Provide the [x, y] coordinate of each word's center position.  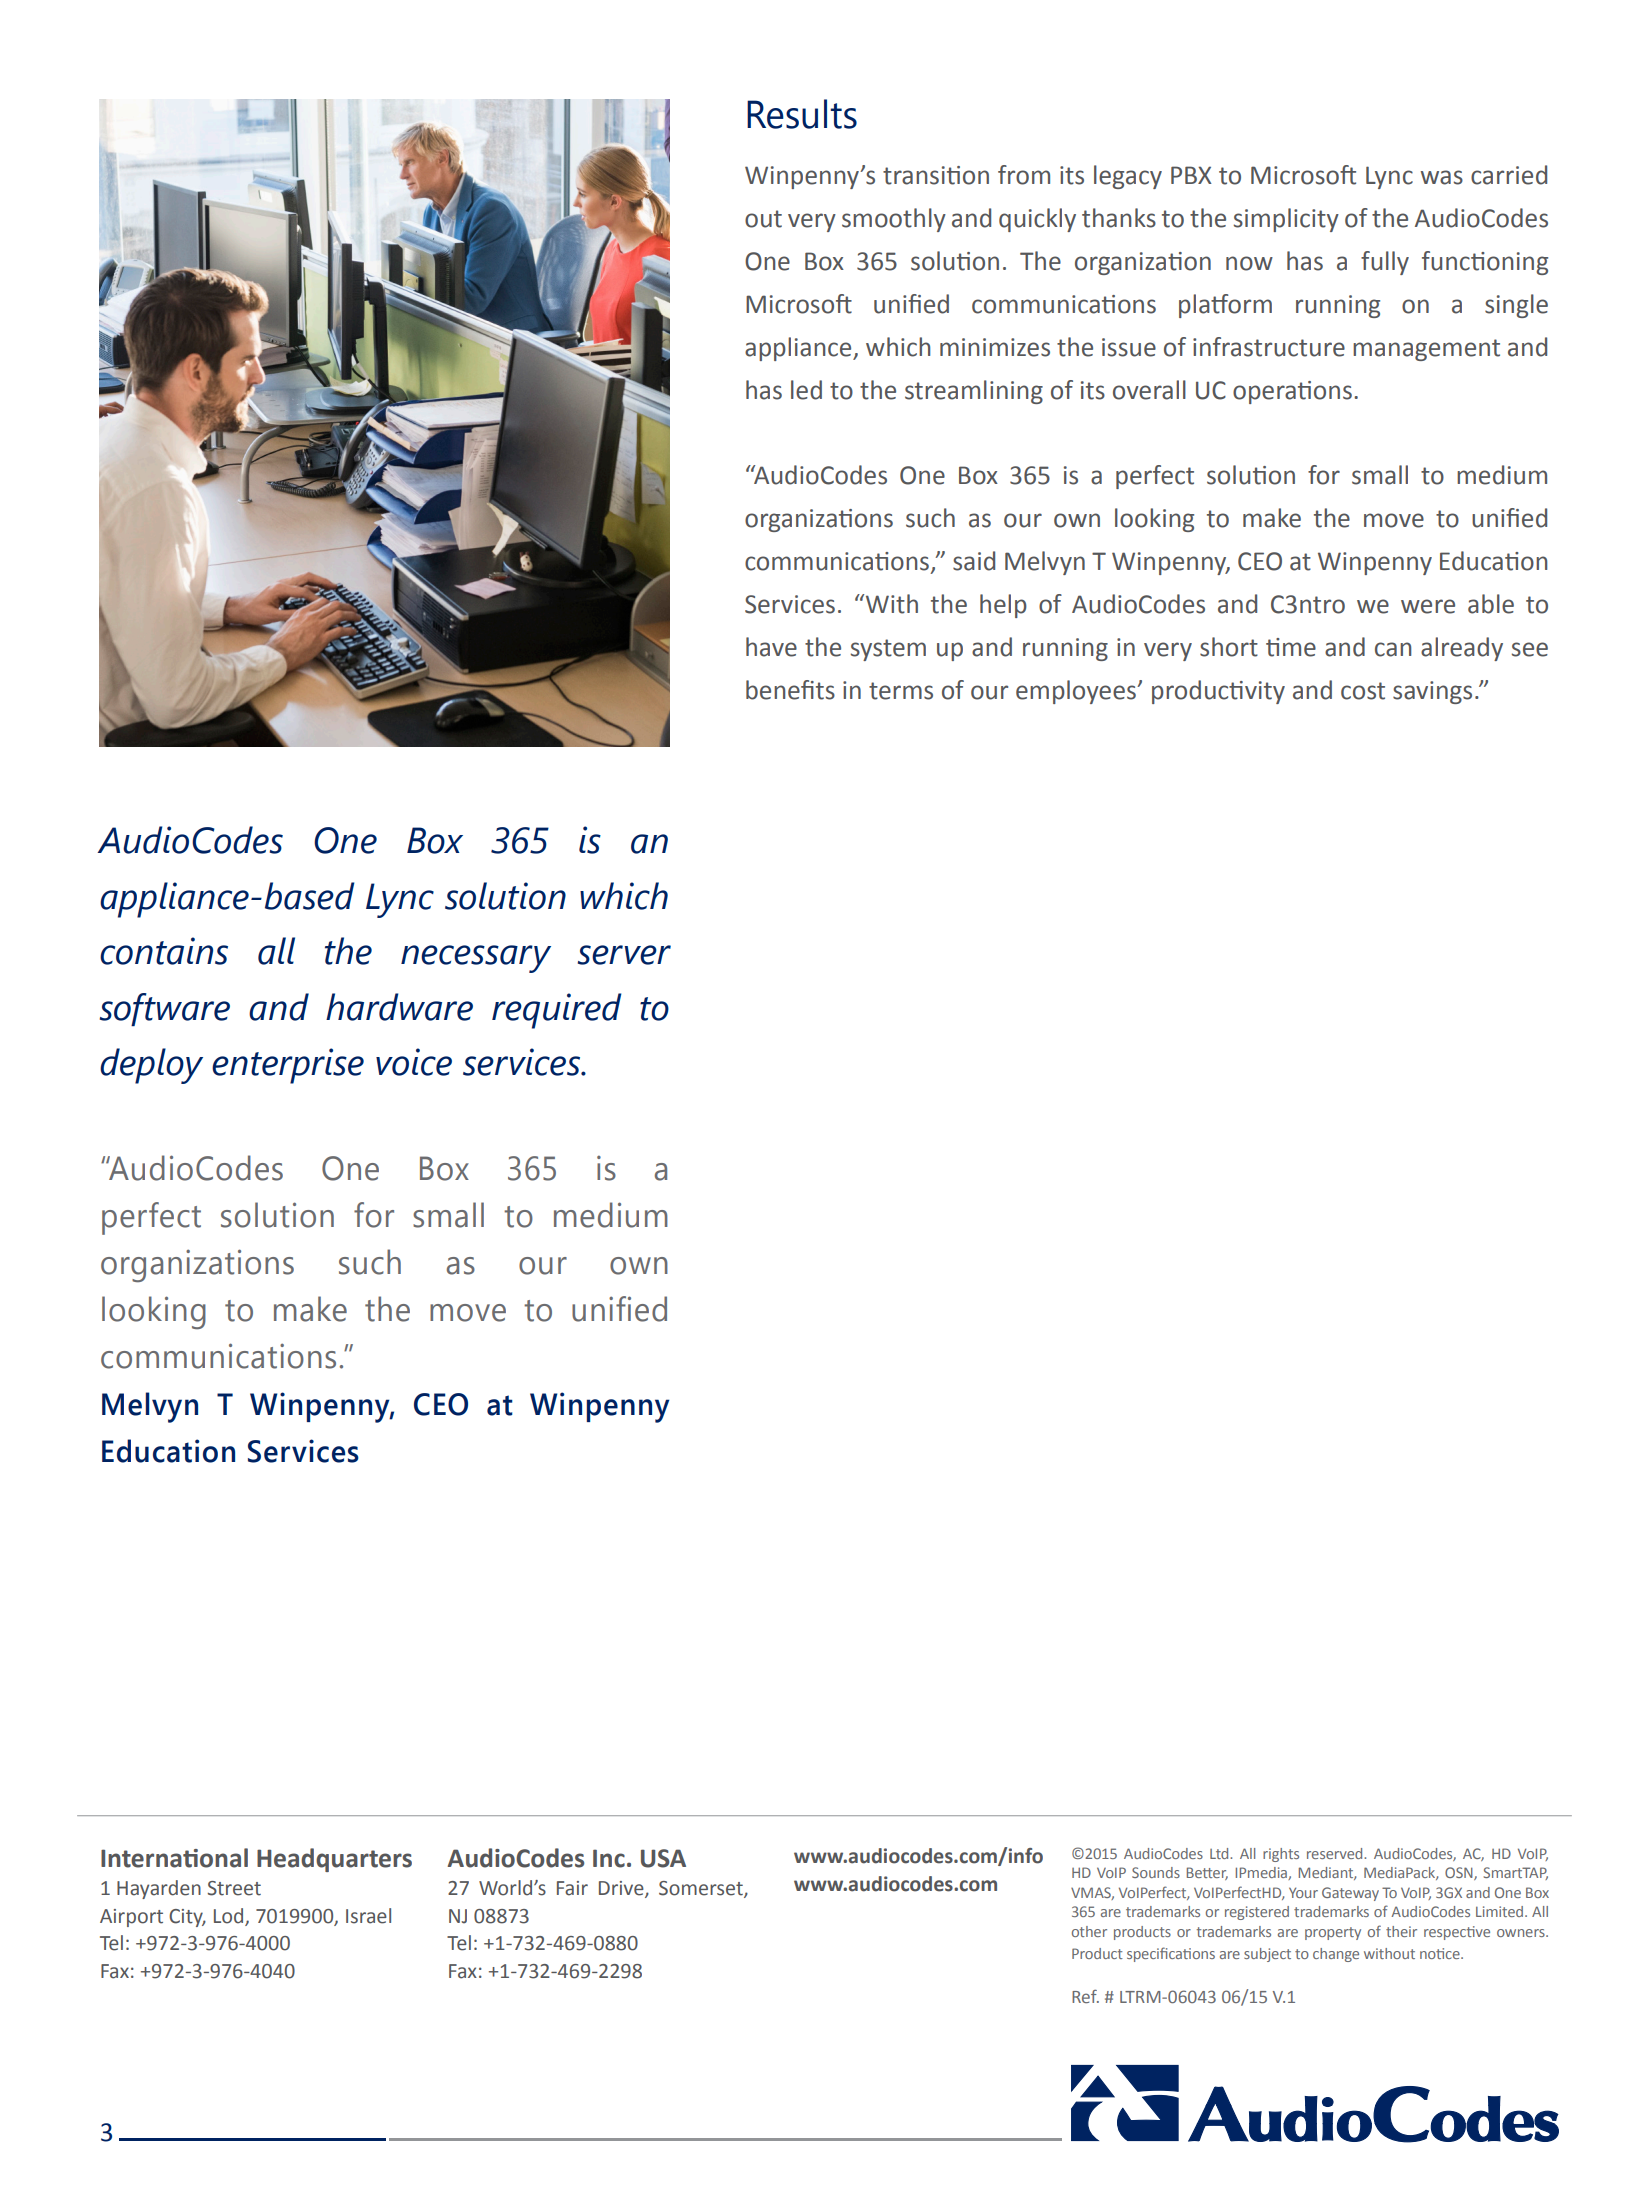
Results [802, 114]
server [624, 955]
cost [1363, 691]
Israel [368, 1916]
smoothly [894, 220]
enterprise [288, 1066]
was [1442, 177]
